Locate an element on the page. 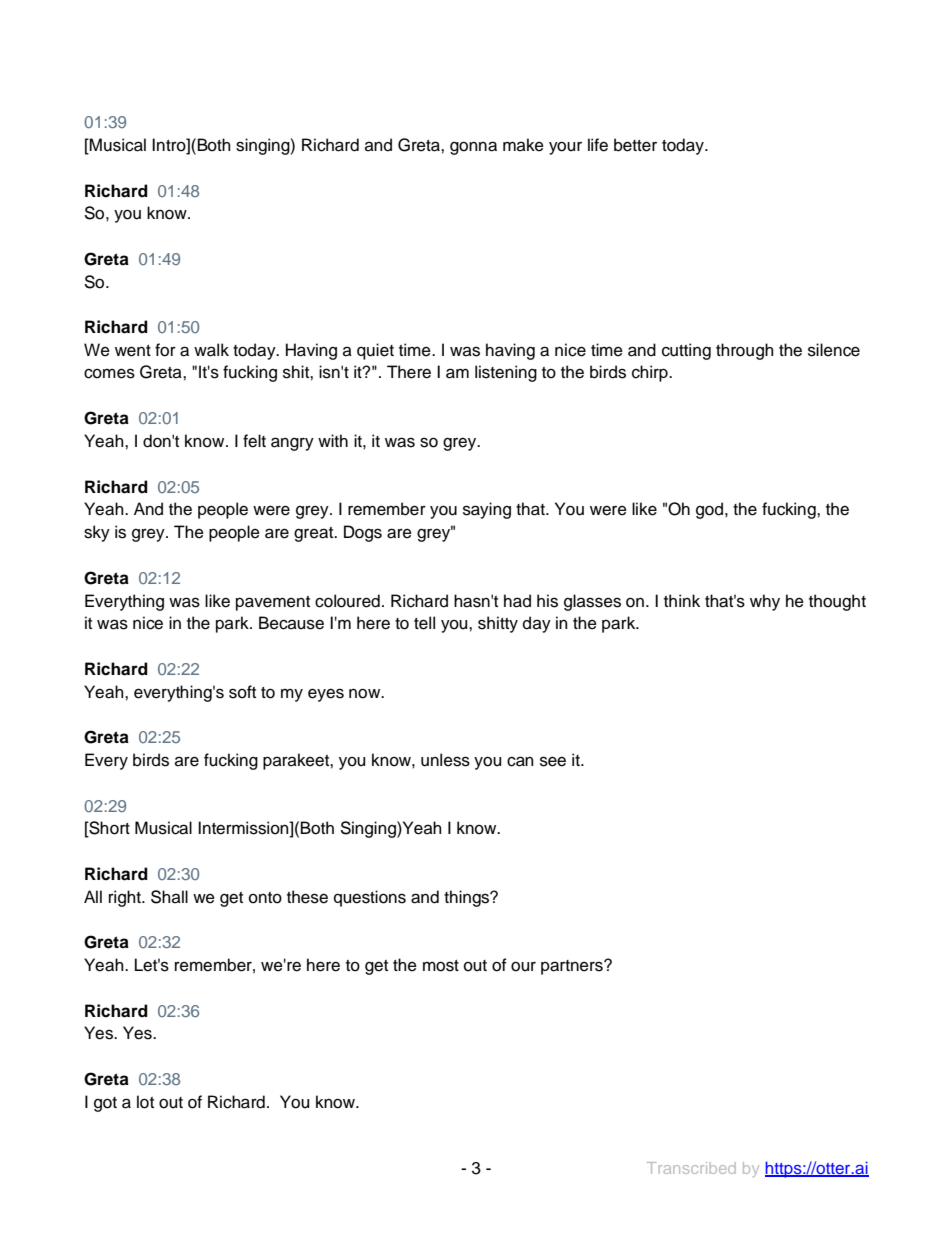  lot is located at coordinates (145, 1102).
